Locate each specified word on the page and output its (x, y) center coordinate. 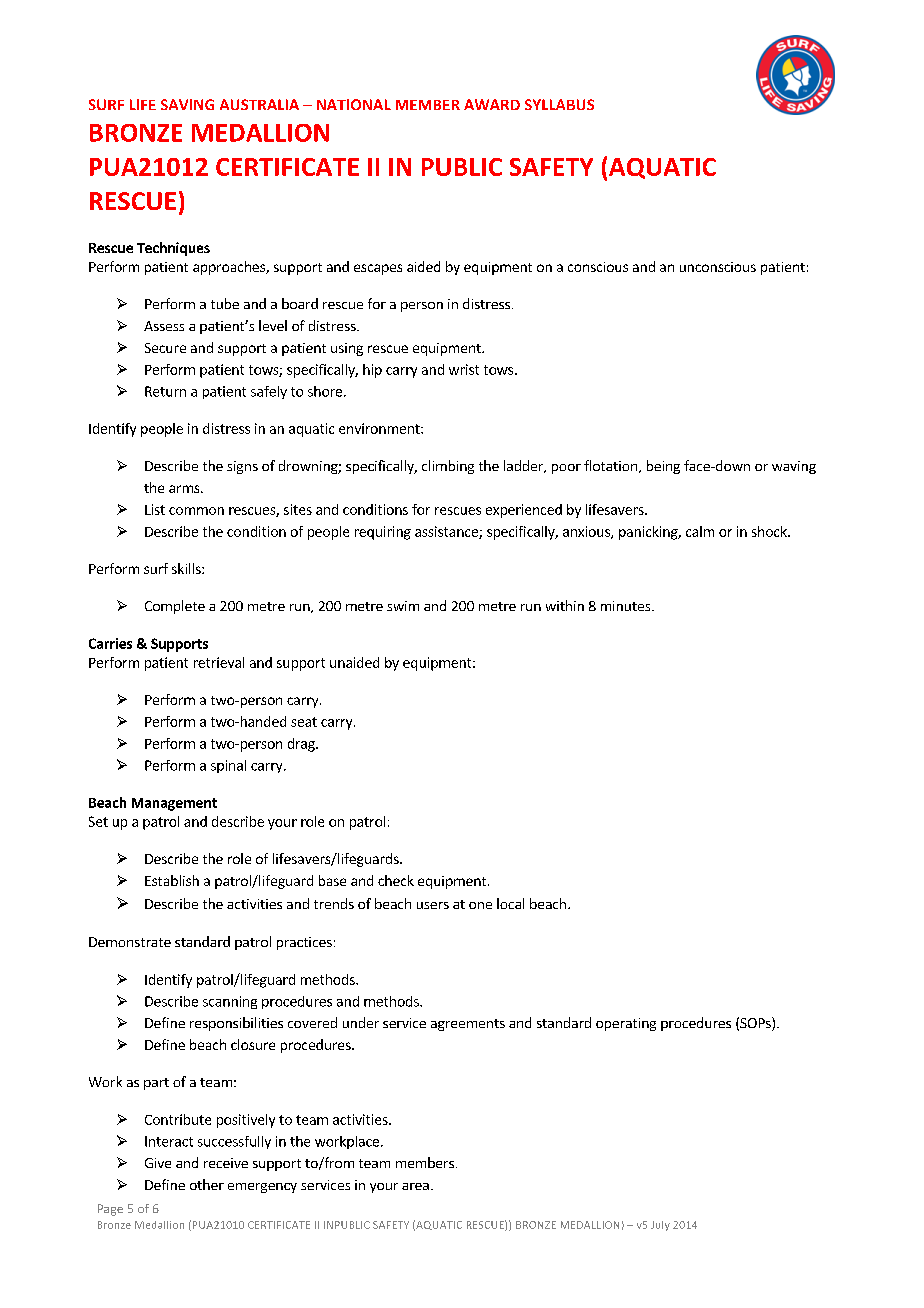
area (415, 1186)
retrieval (219, 662)
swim (403, 606)
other (207, 1184)
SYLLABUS (559, 104)
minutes (627, 606)
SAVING (187, 104)
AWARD (492, 104)
